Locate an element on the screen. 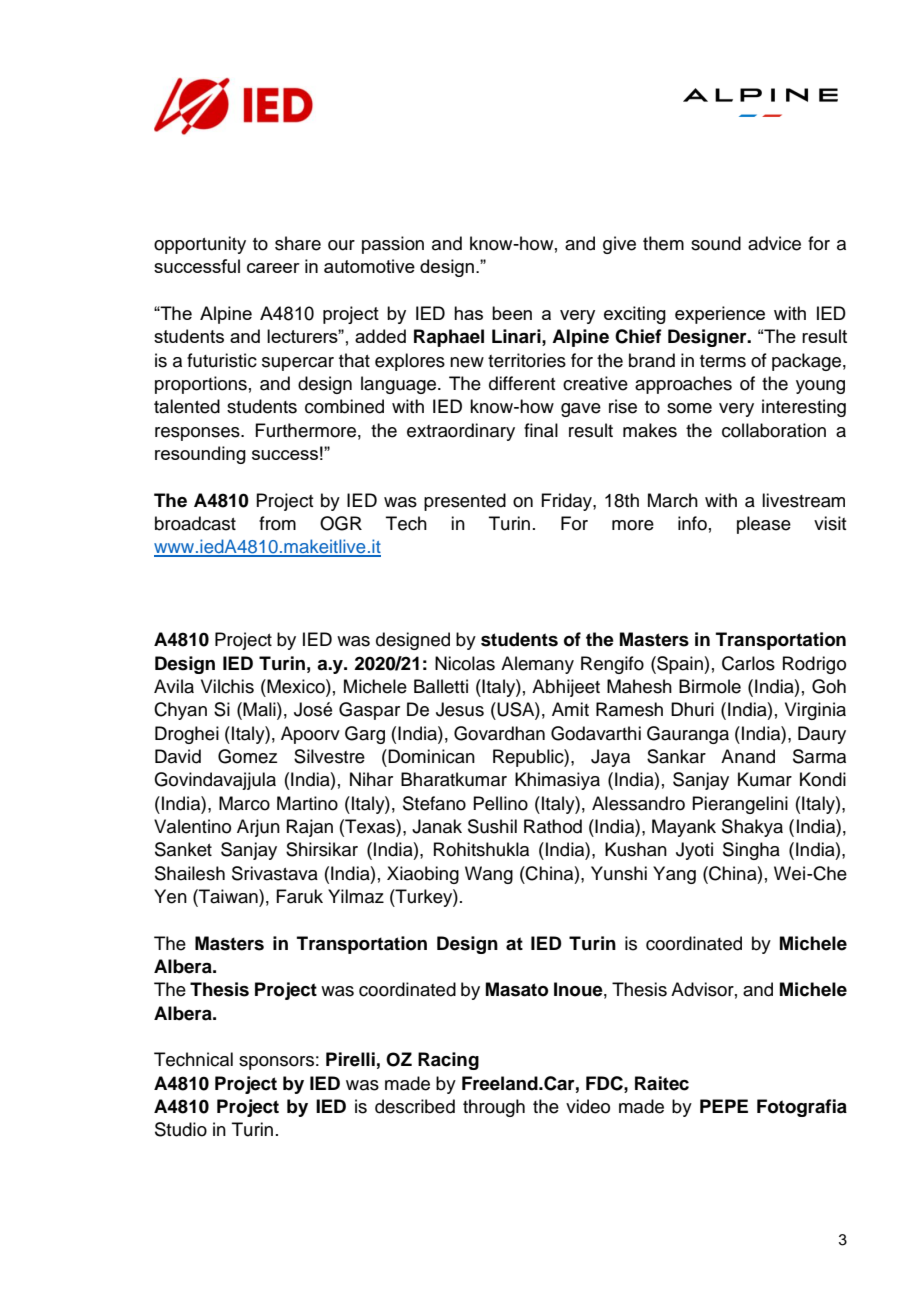 The width and height of the screenshot is (924, 1307). from is located at coordinates (277, 523).
